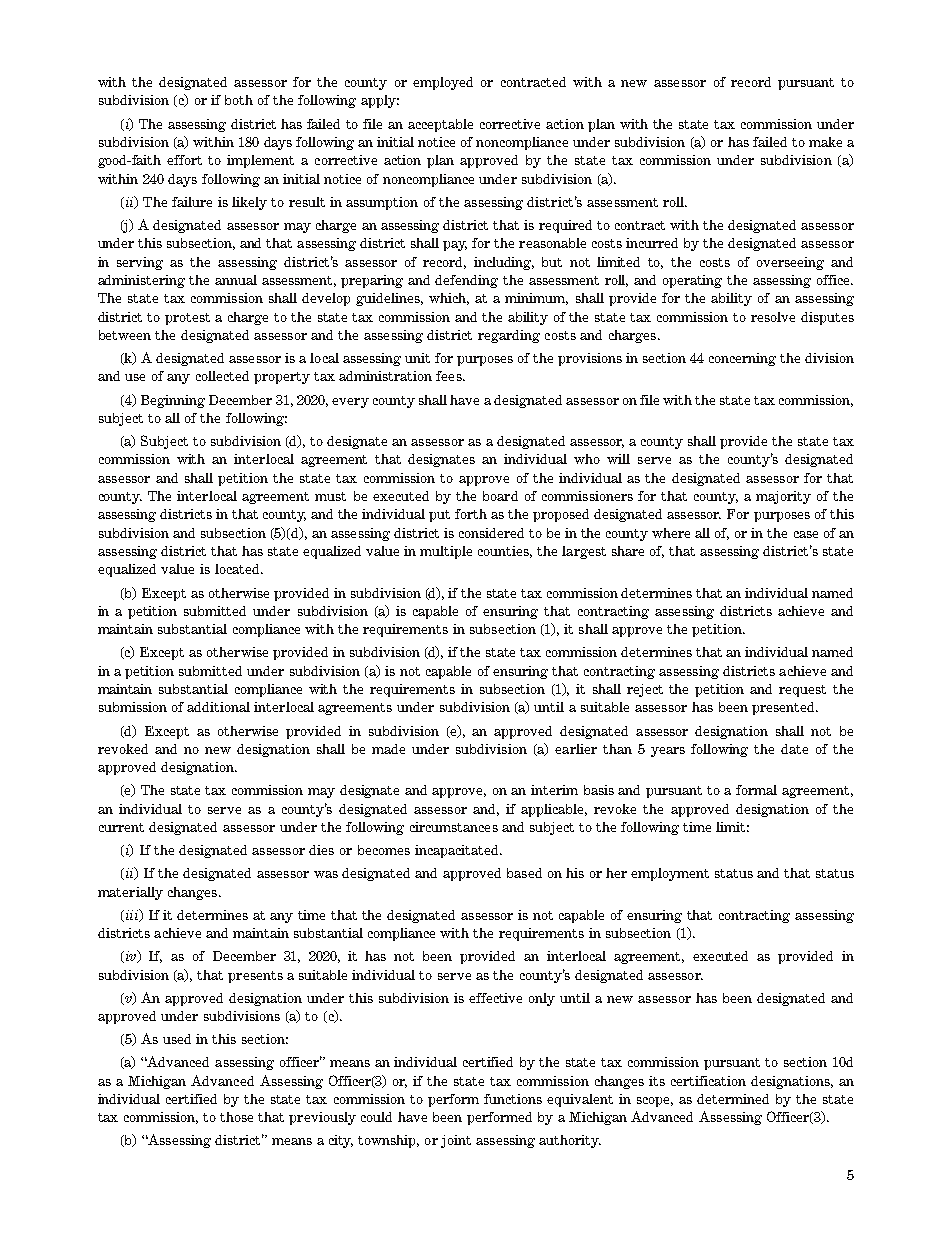 This image has height=1237, width=952. I want to click on both, so click(239, 100).
